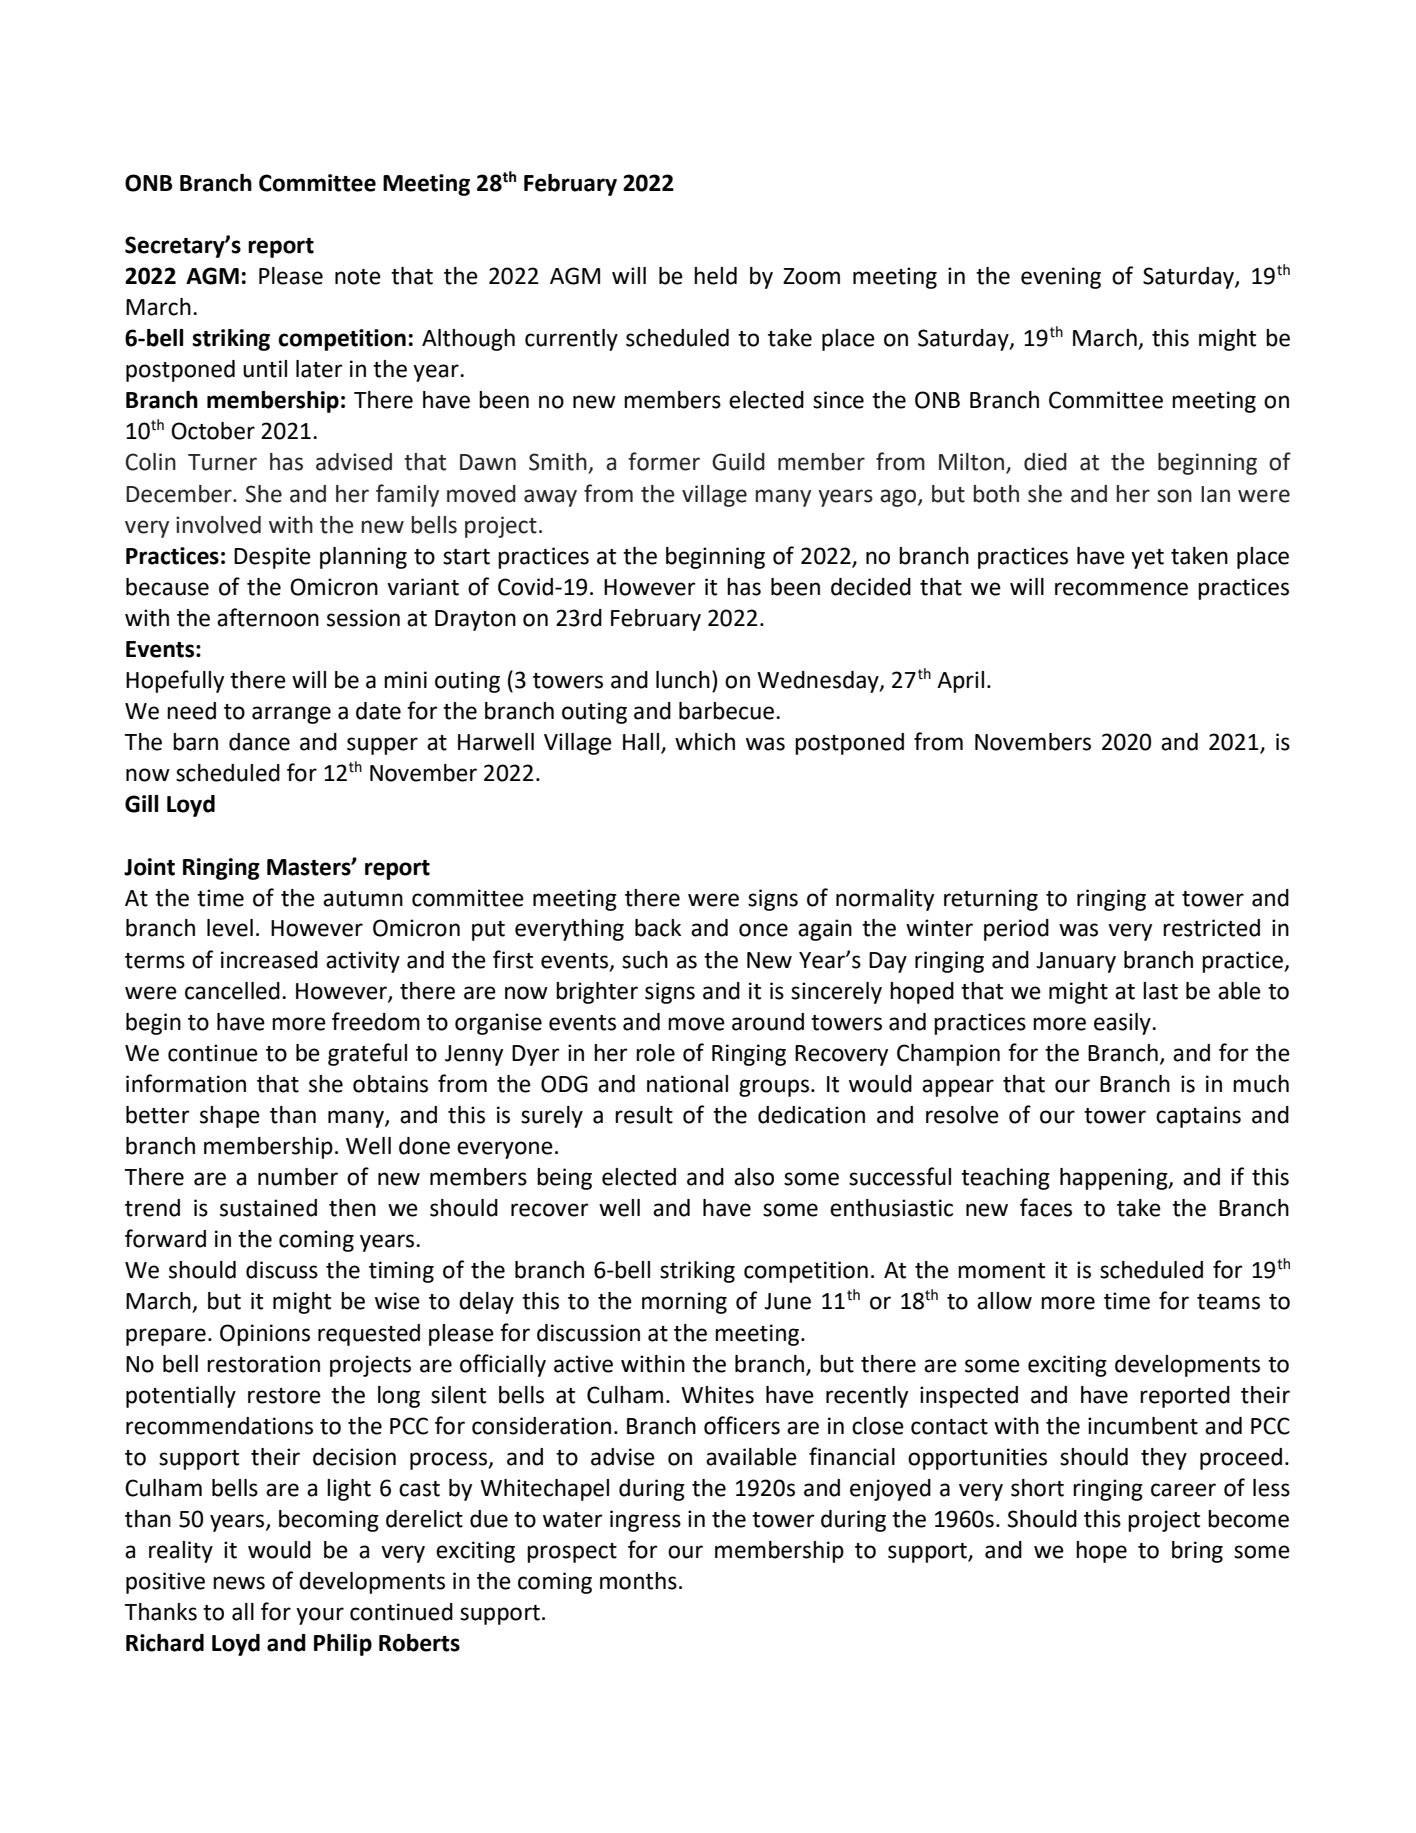  I want to click on held, so click(715, 276).
